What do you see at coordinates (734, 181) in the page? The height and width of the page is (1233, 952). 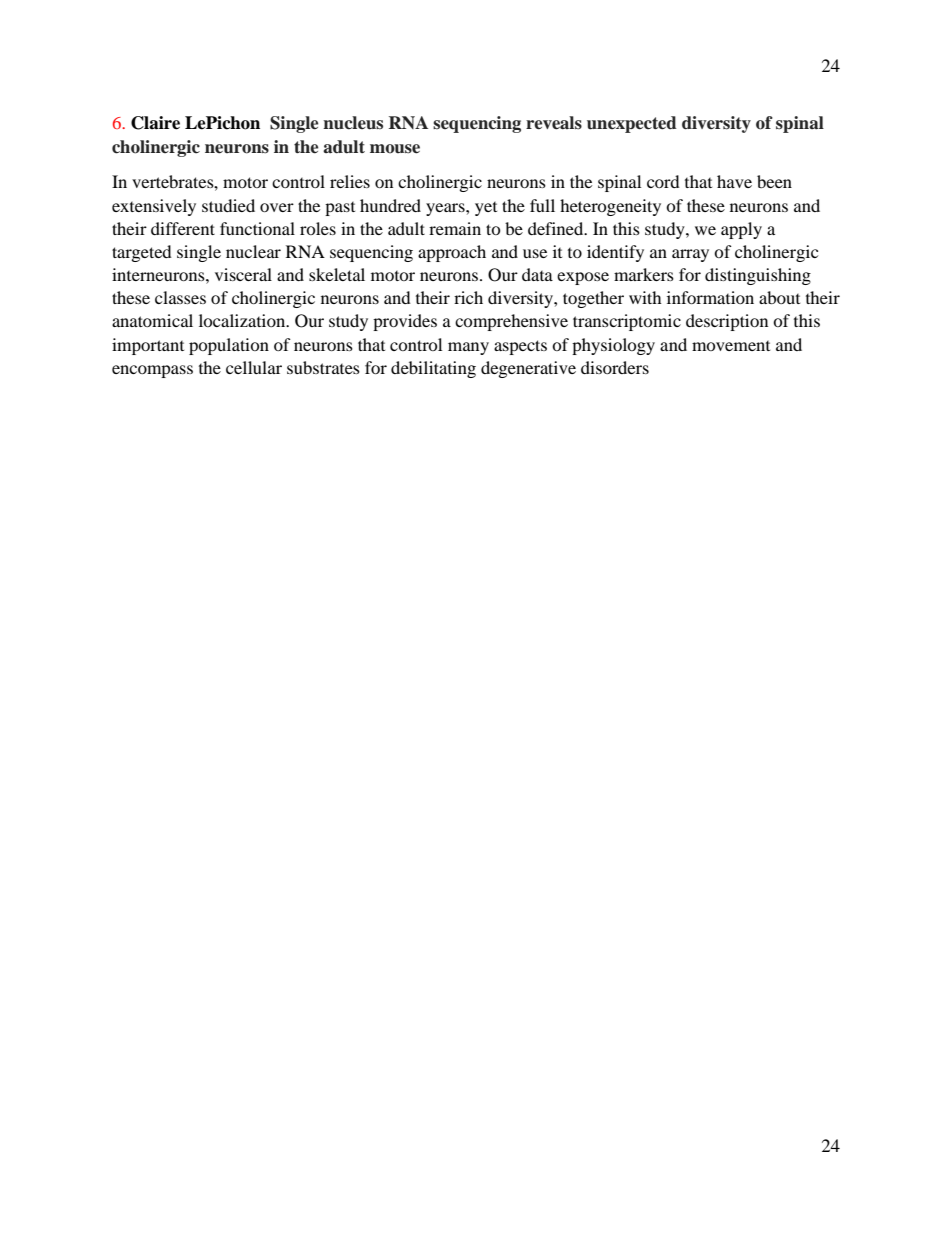 I see `have` at bounding box center [734, 181].
